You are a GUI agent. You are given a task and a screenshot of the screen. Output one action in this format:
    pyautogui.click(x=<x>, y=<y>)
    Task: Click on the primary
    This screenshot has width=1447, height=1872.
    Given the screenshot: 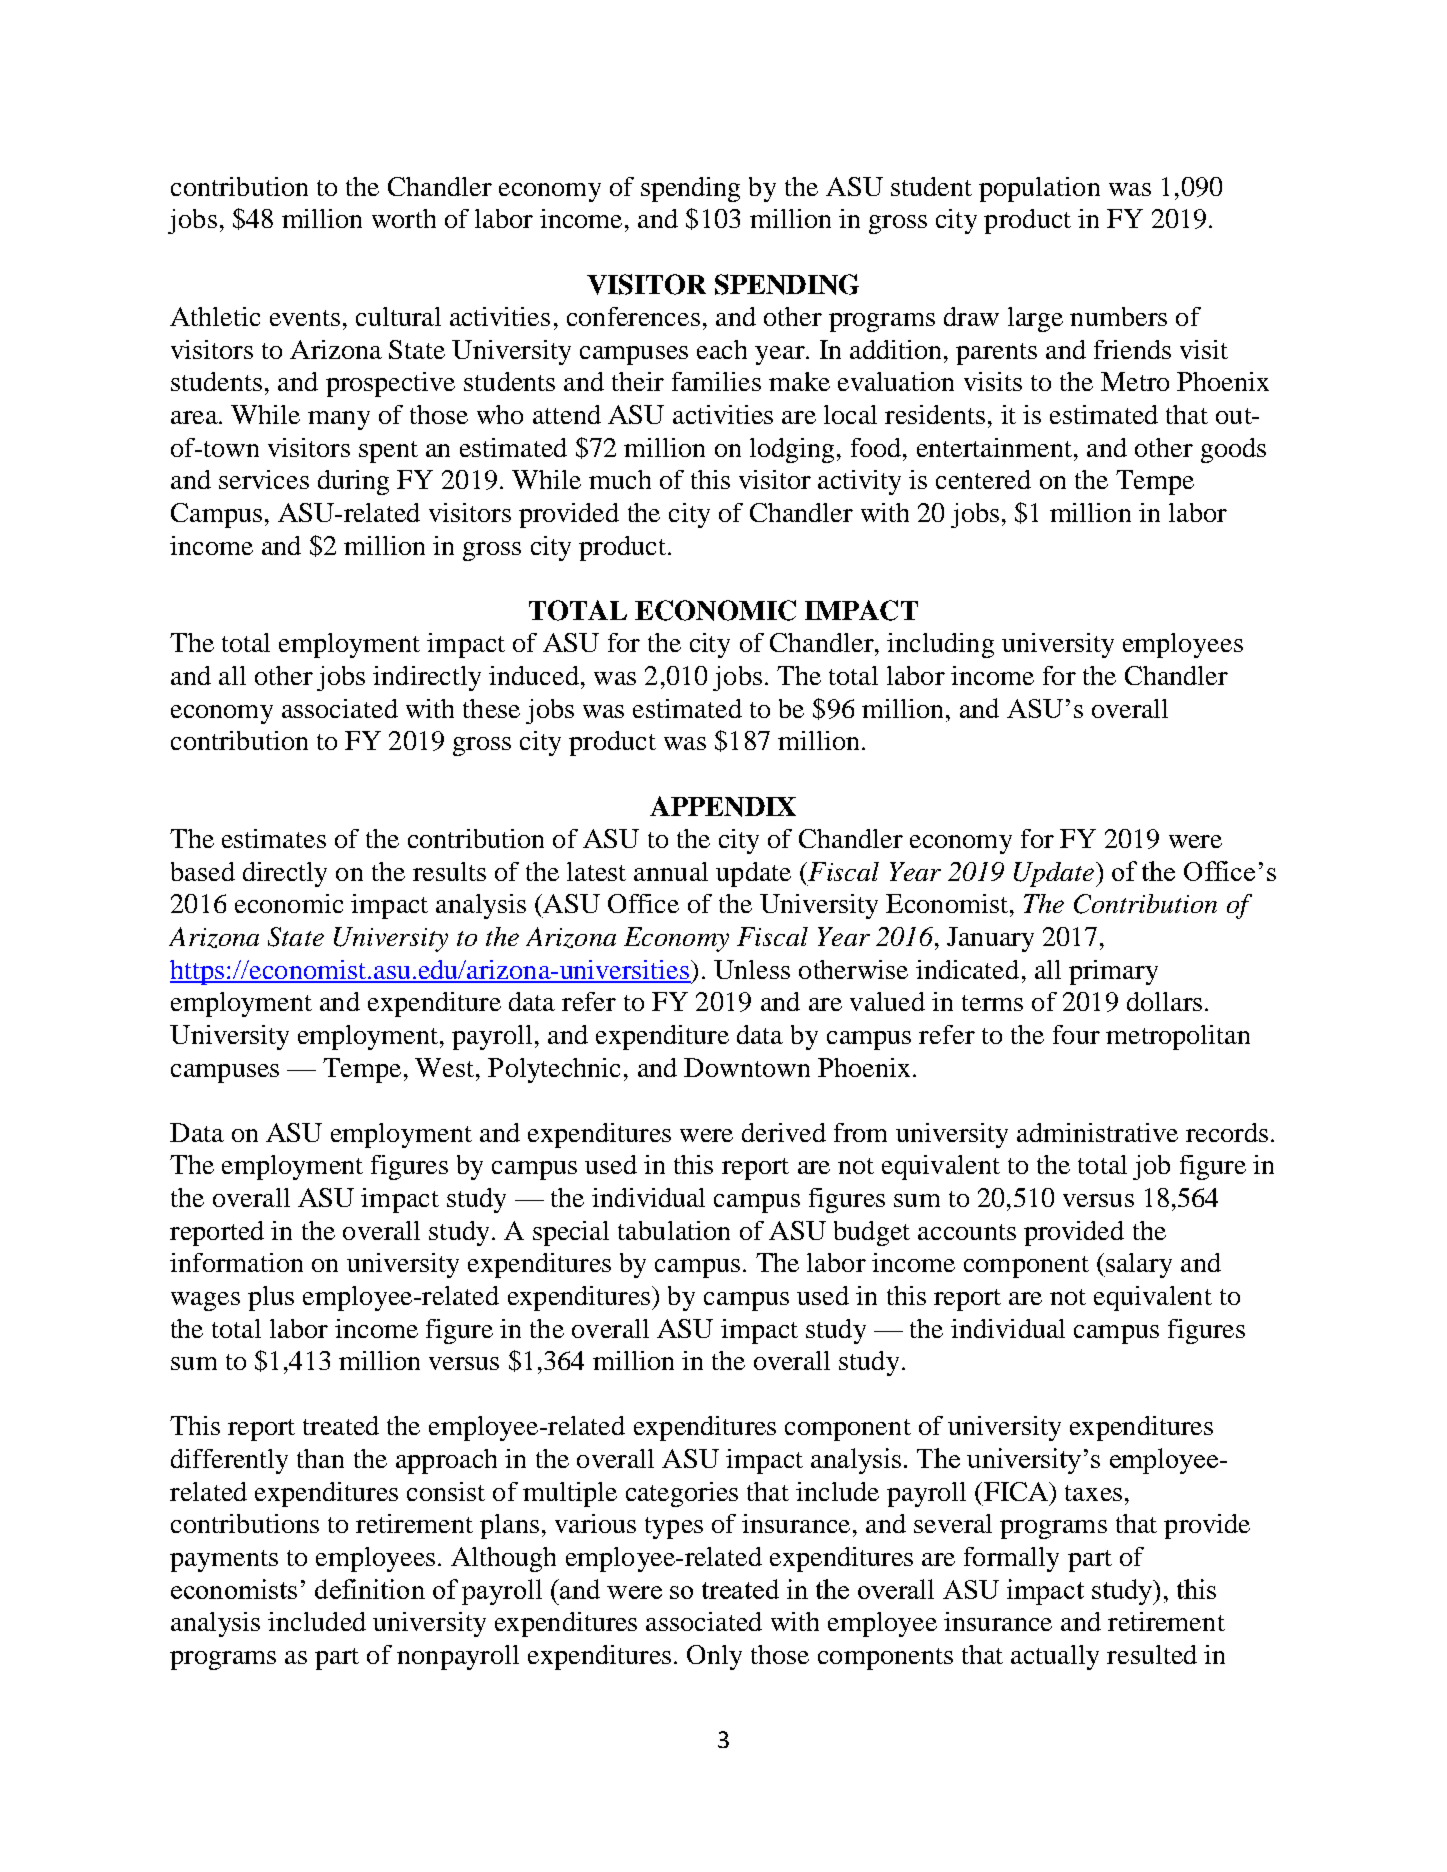 What is the action you would take?
    pyautogui.click(x=1113, y=972)
